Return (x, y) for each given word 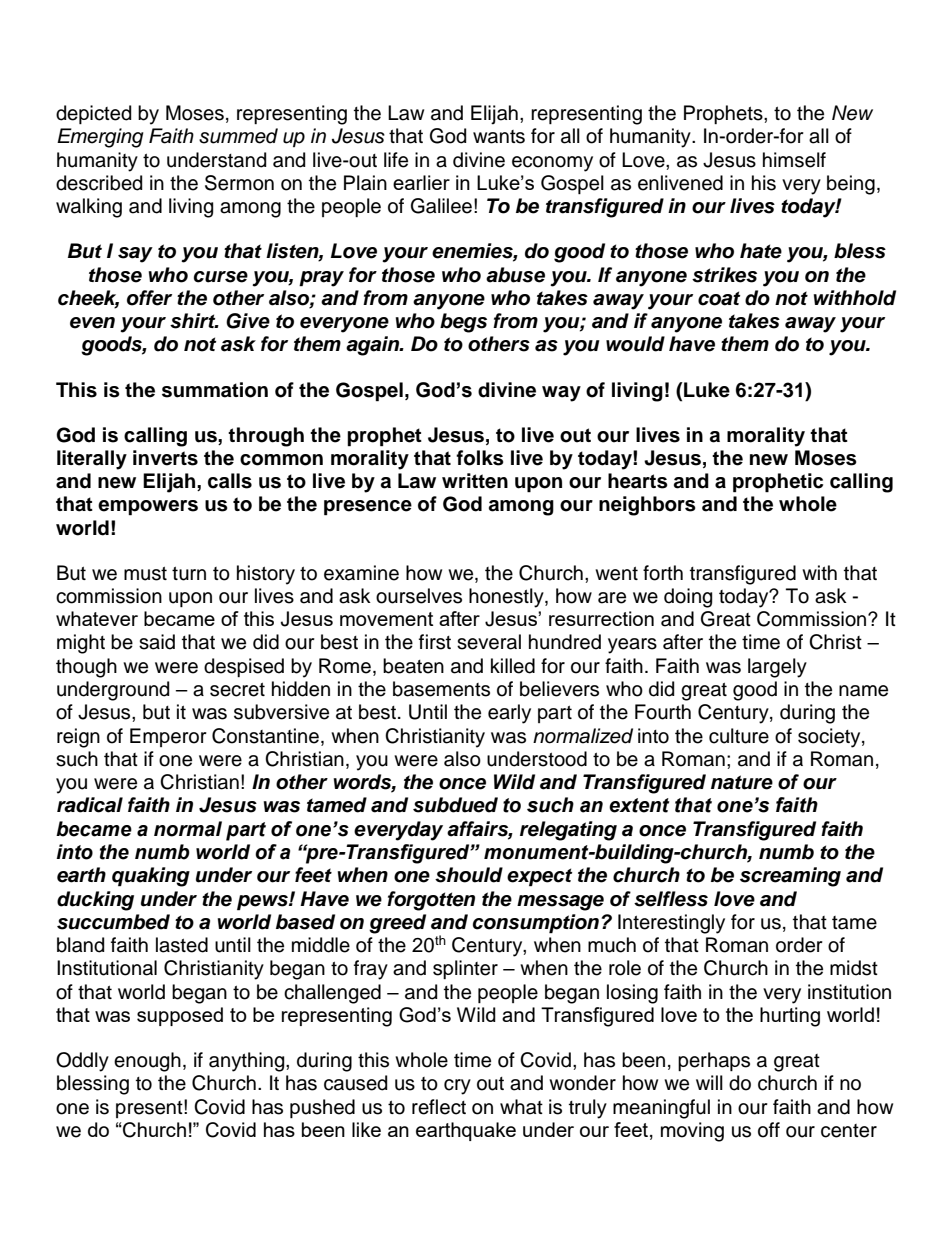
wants (499, 137)
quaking (151, 877)
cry (457, 1087)
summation (215, 390)
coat (719, 298)
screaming (790, 877)
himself (794, 160)
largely (777, 668)
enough (147, 1062)
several (489, 642)
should (469, 875)
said (157, 642)
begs (463, 323)
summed (238, 136)
